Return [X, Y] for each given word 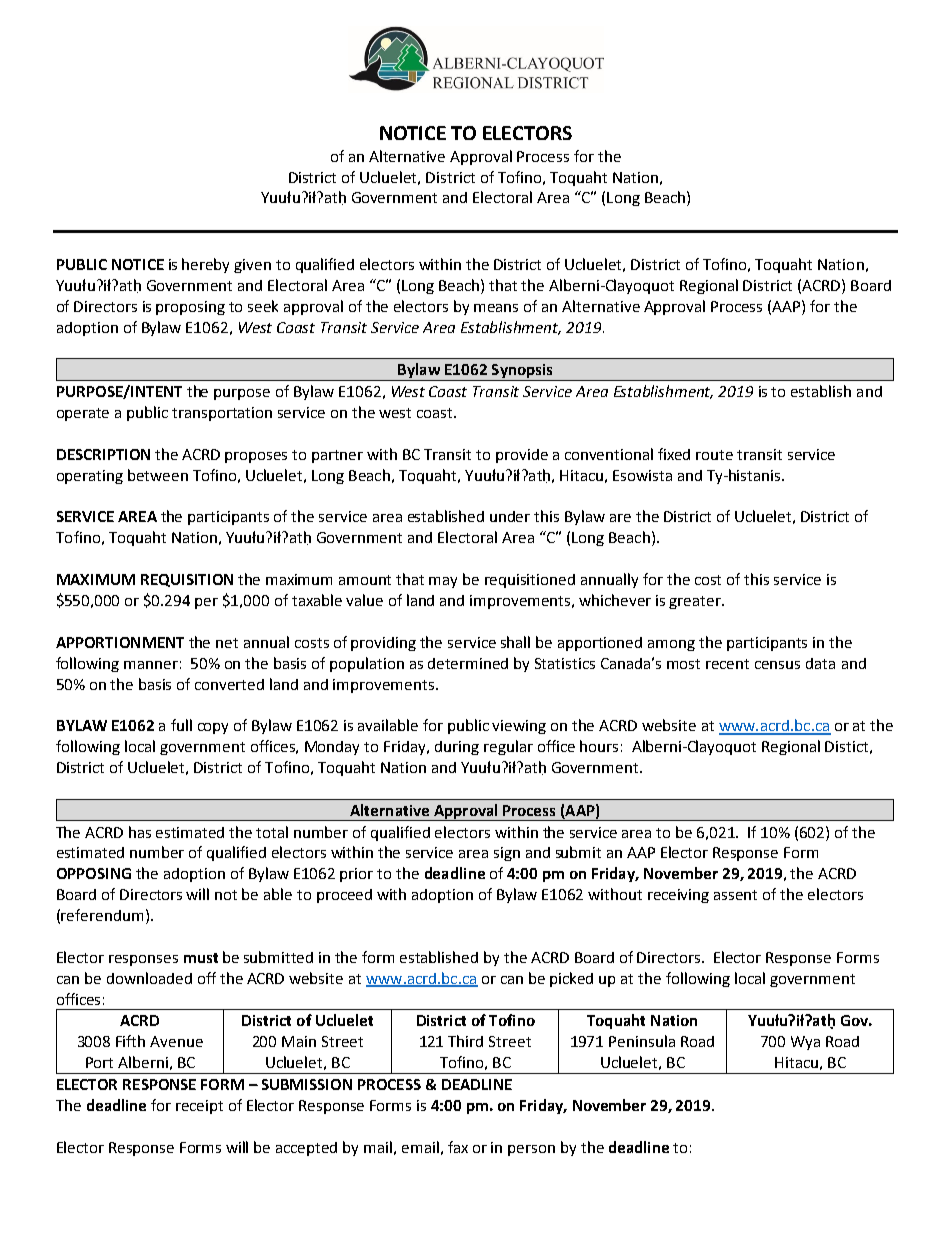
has [140, 832]
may [443, 582]
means [496, 308]
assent [735, 895]
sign [507, 854]
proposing [190, 308]
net [227, 643]
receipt [199, 1107]
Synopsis [522, 372]
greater [696, 602]
